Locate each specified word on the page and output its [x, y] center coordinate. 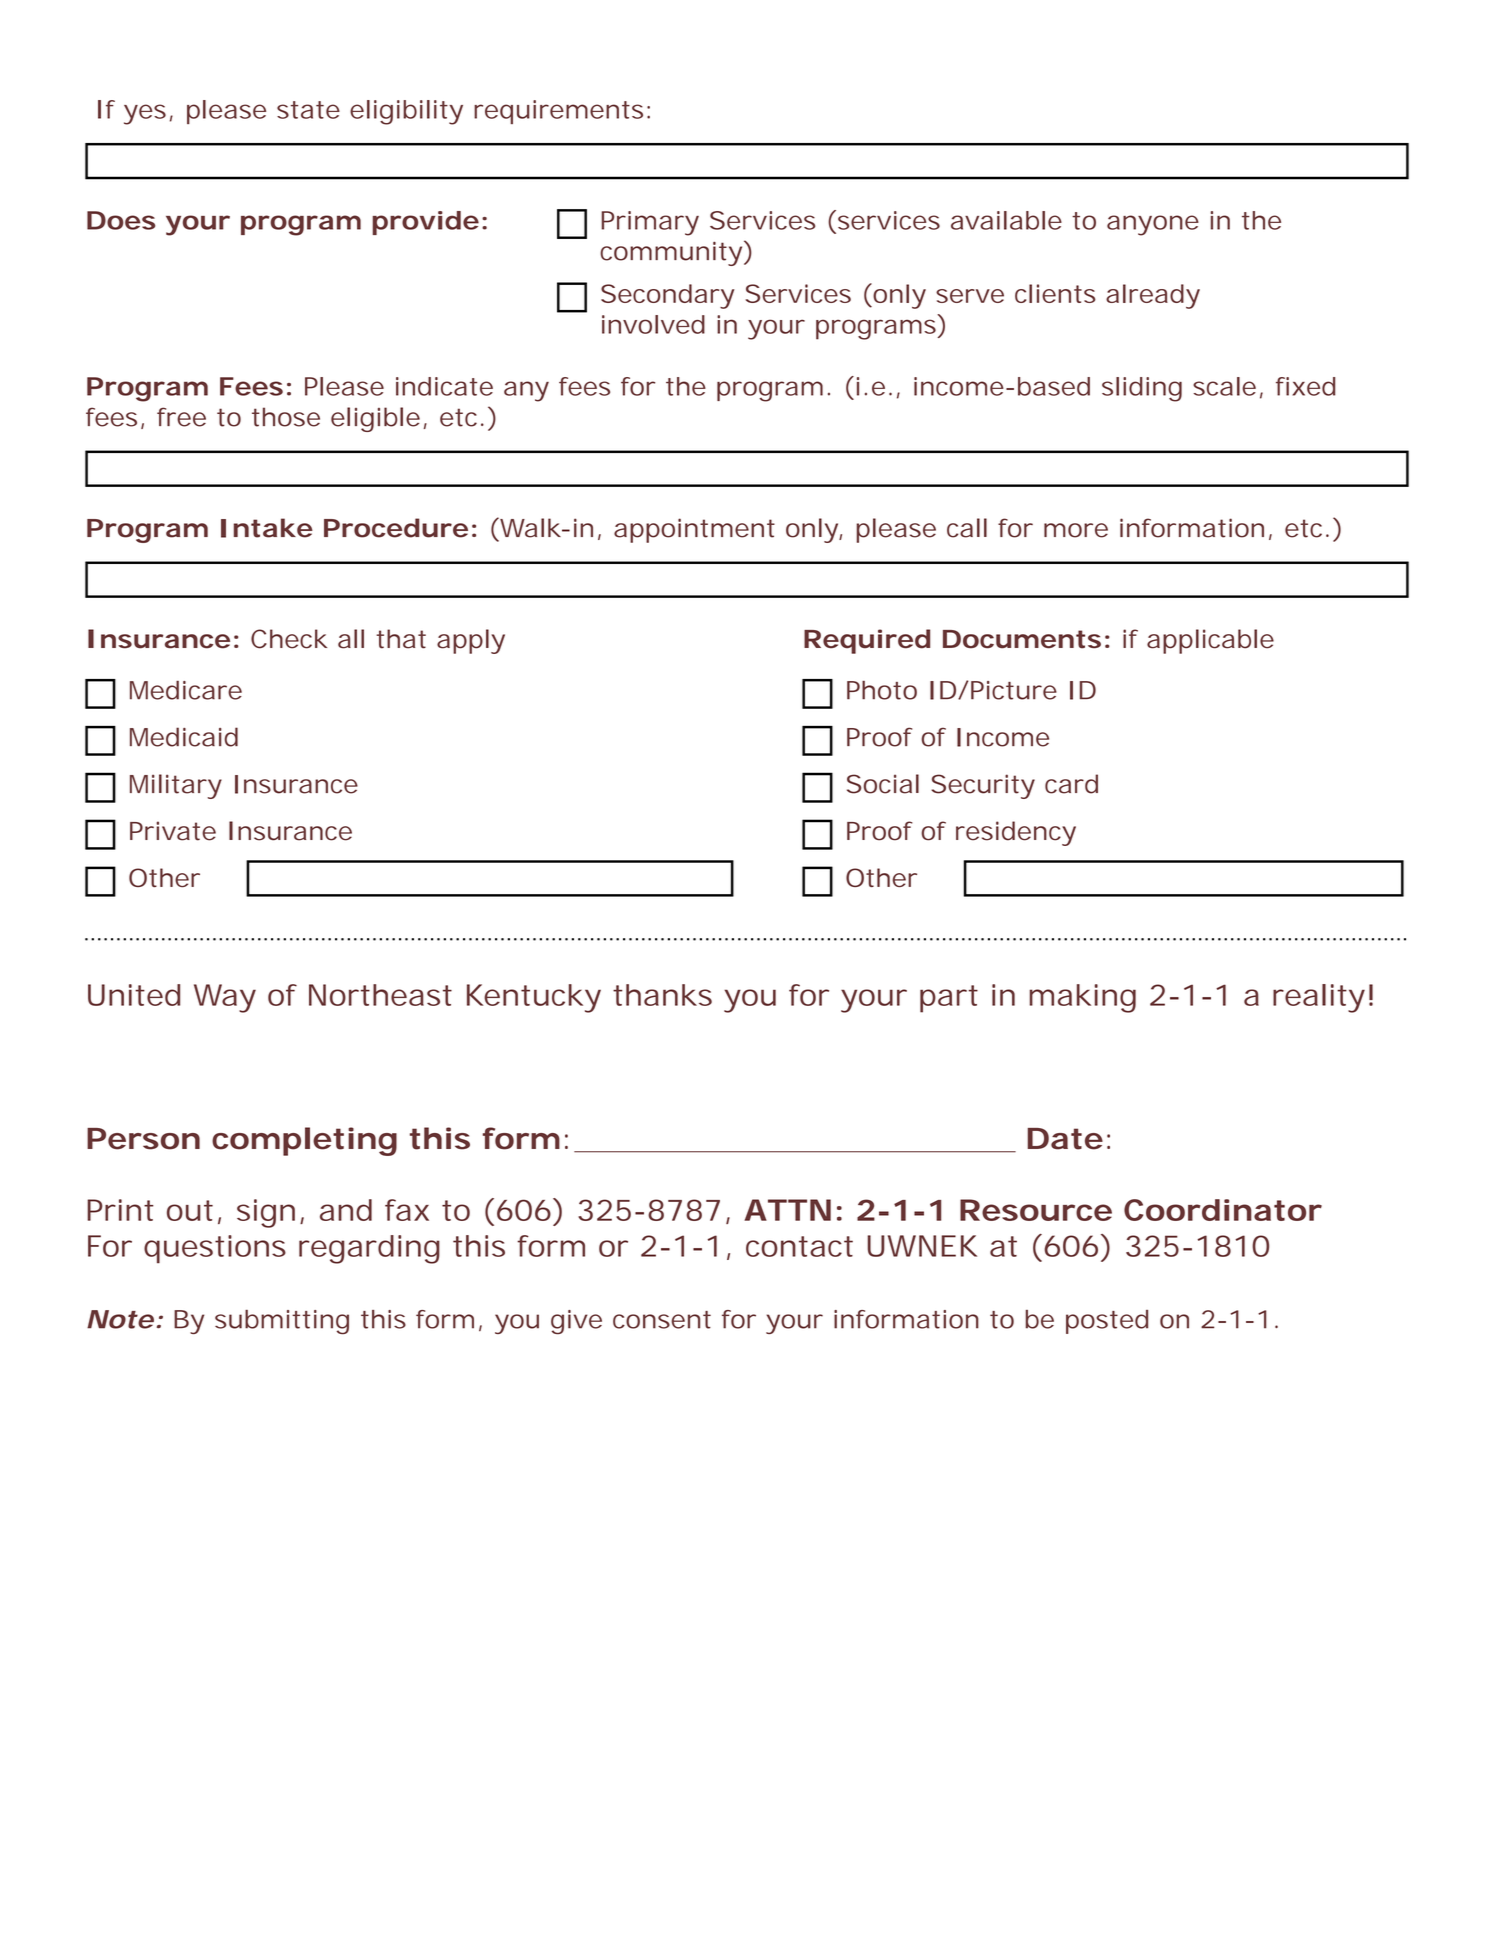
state [308, 110]
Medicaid [184, 737]
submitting [282, 1322]
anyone [1153, 225]
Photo [882, 690]
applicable [1210, 641]
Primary [650, 223]
